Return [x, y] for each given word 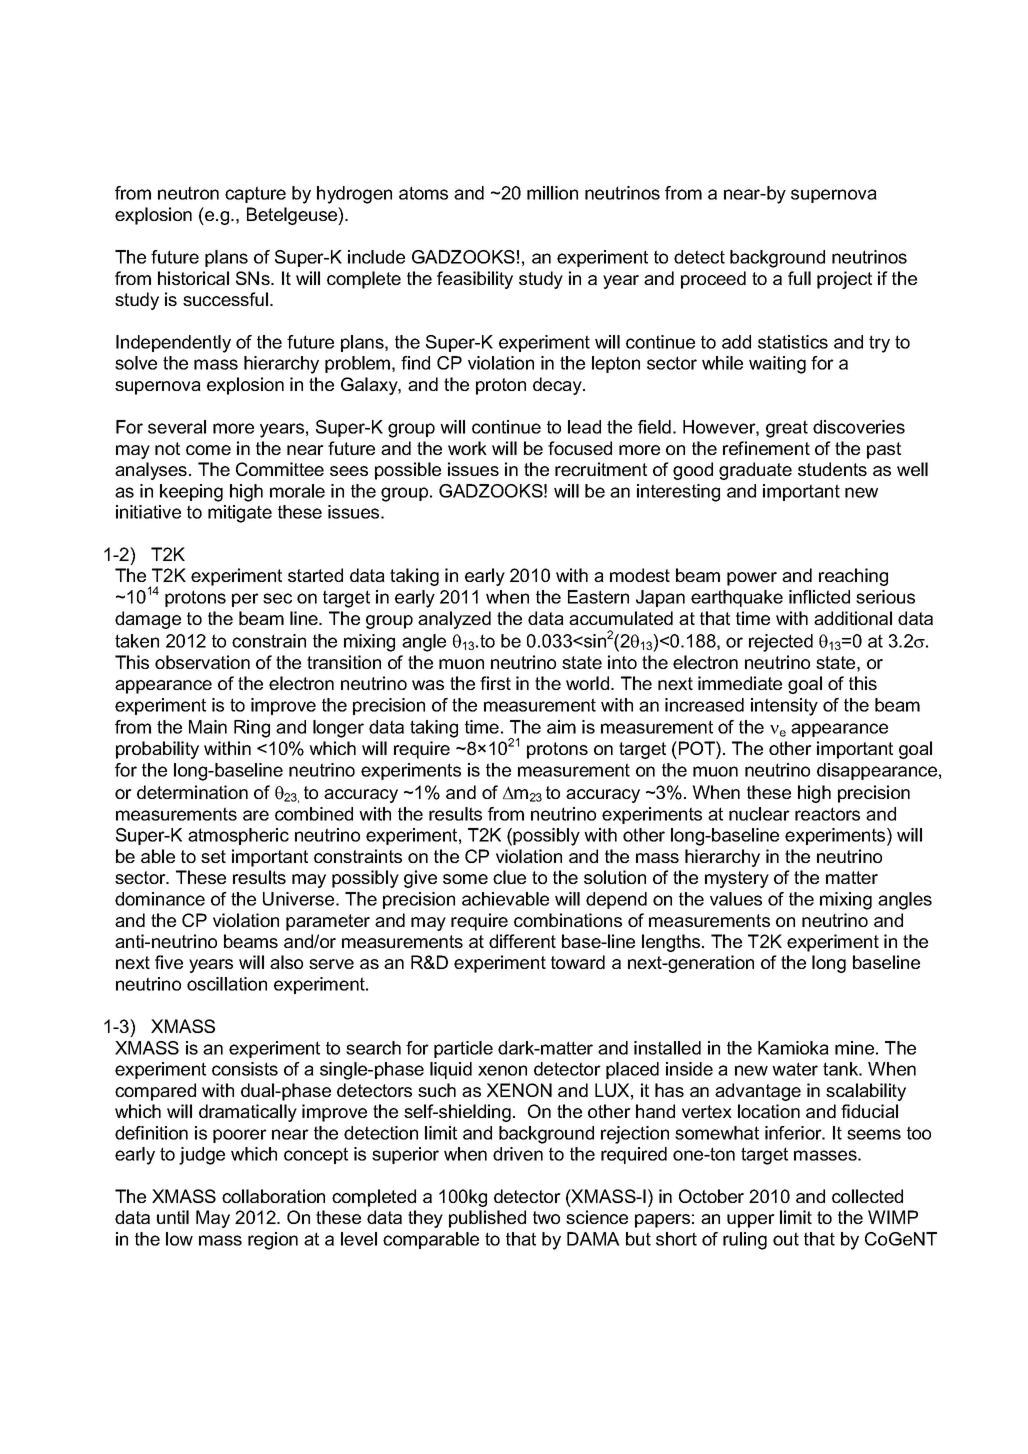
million [552, 193]
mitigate [240, 514]
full [799, 278]
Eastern [598, 597]
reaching [853, 577]
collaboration [273, 1196]
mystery [737, 879]
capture [255, 194]
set [213, 856]
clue [509, 877]
